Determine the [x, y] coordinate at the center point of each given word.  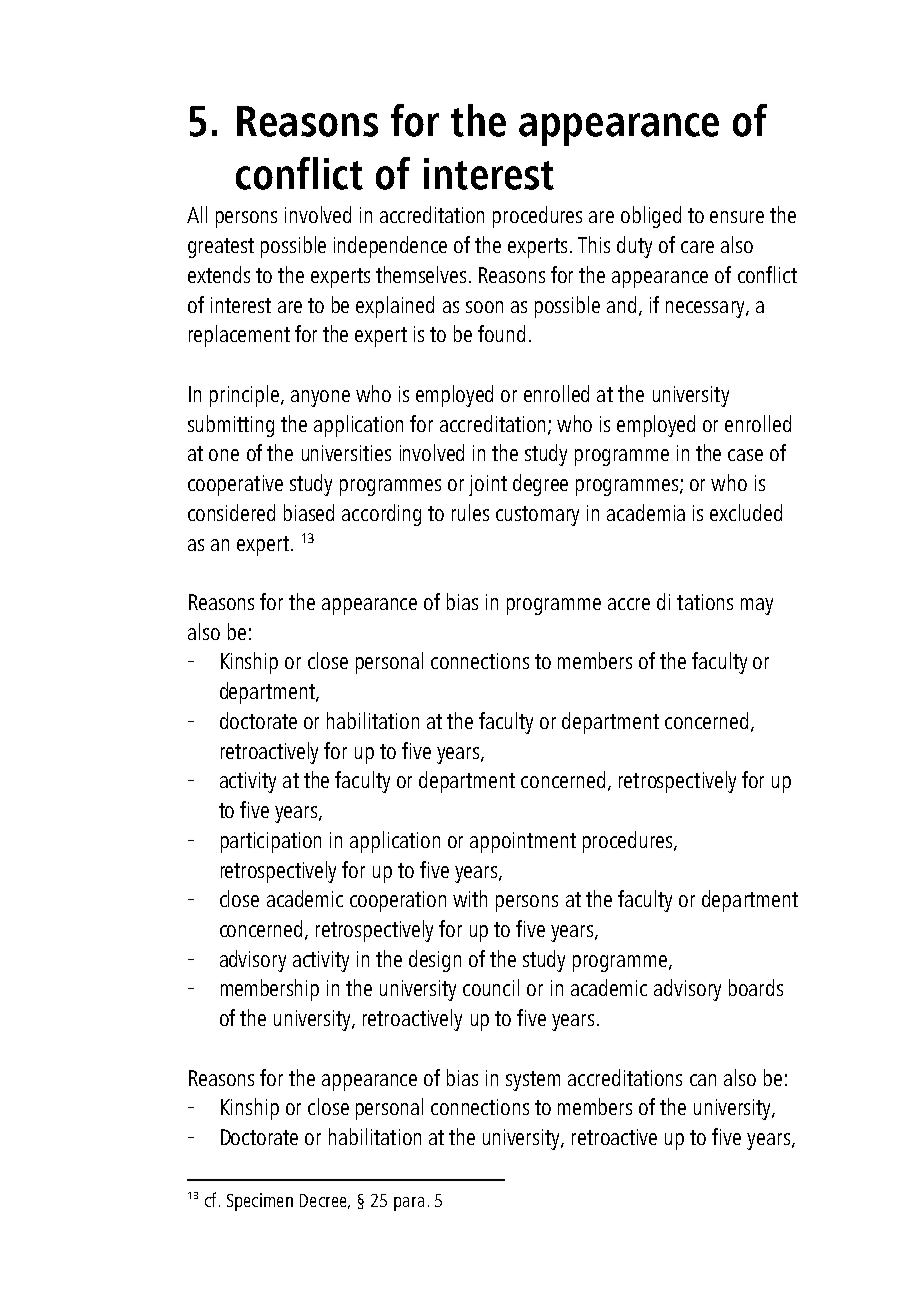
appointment [523, 842]
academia [646, 512]
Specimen [260, 1202]
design [435, 961]
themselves [421, 274]
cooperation [398, 901]
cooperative [235, 485]
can [703, 1080]
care [697, 247]
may [757, 606]
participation [271, 842]
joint [488, 485]
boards [756, 987]
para [409, 1204]
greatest [221, 248]
